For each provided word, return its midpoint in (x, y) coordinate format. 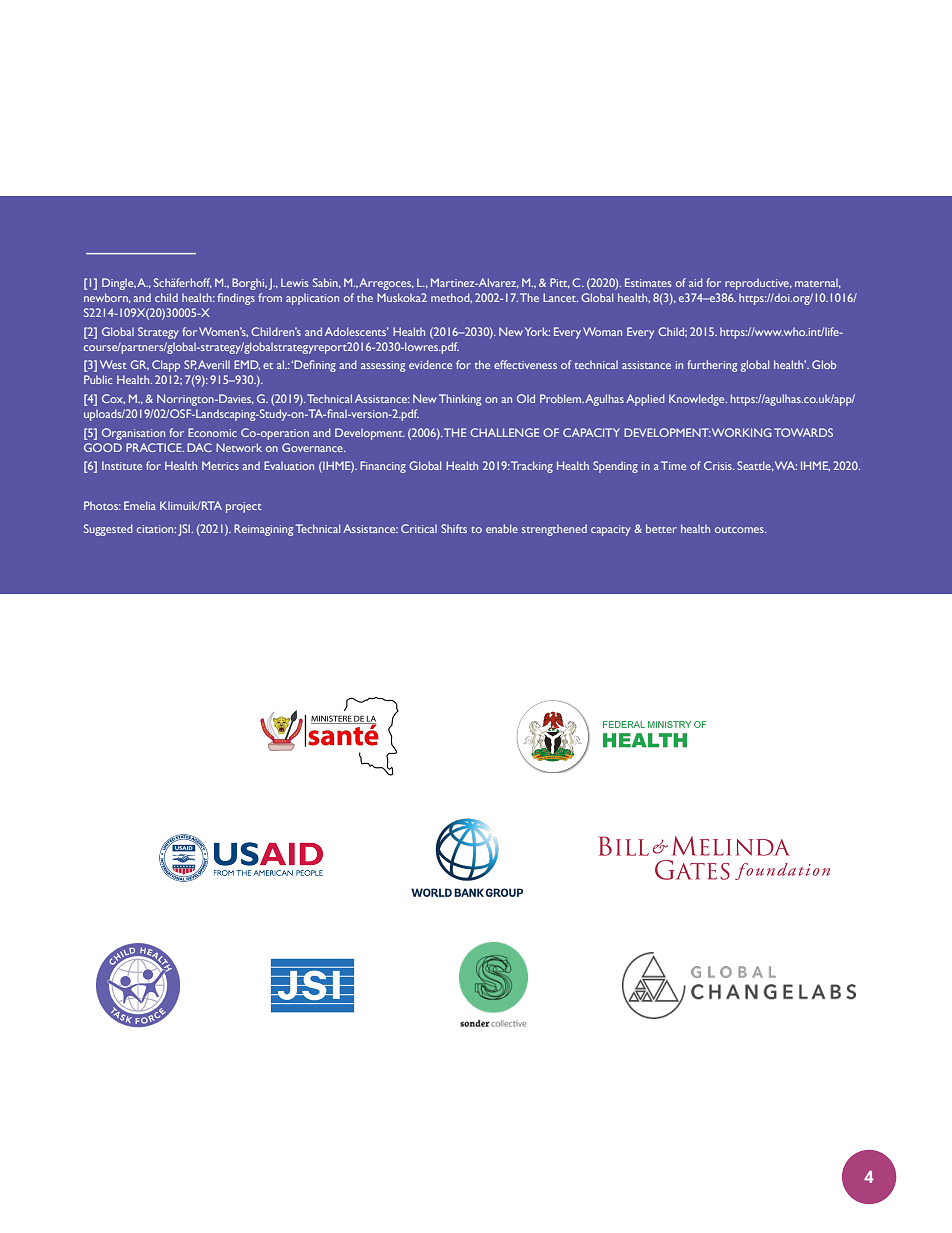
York (537, 331)
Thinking (460, 400)
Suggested (108, 530)
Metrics (220, 465)
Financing (383, 467)
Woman (602, 331)
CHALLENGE (504, 432)
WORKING (742, 432)
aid (696, 282)
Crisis (719, 465)
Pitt (560, 283)
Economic (212, 432)
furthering (712, 366)
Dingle (119, 284)
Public (98, 379)
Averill (214, 364)
